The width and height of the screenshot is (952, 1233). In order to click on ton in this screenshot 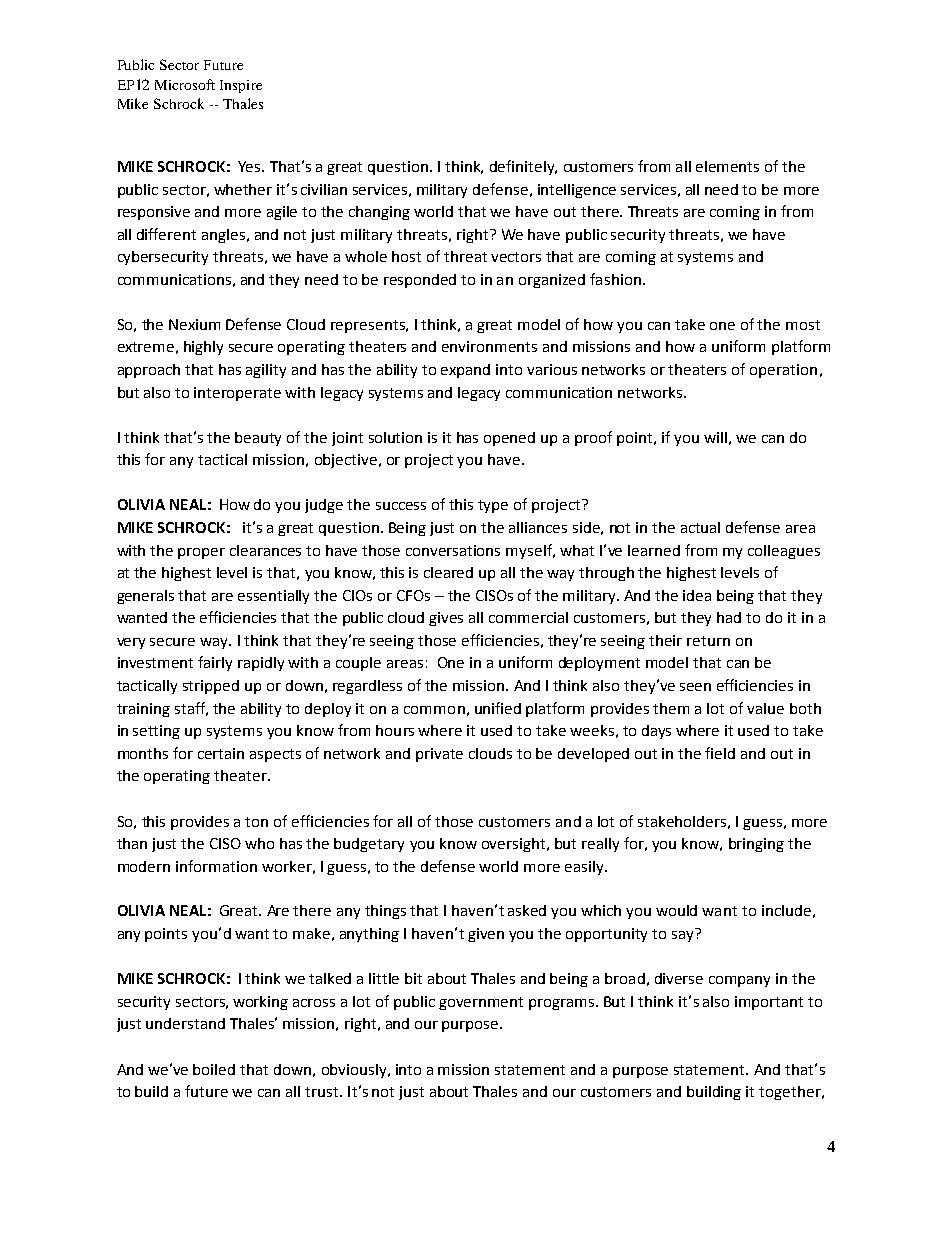, I will do `click(256, 822)`.
